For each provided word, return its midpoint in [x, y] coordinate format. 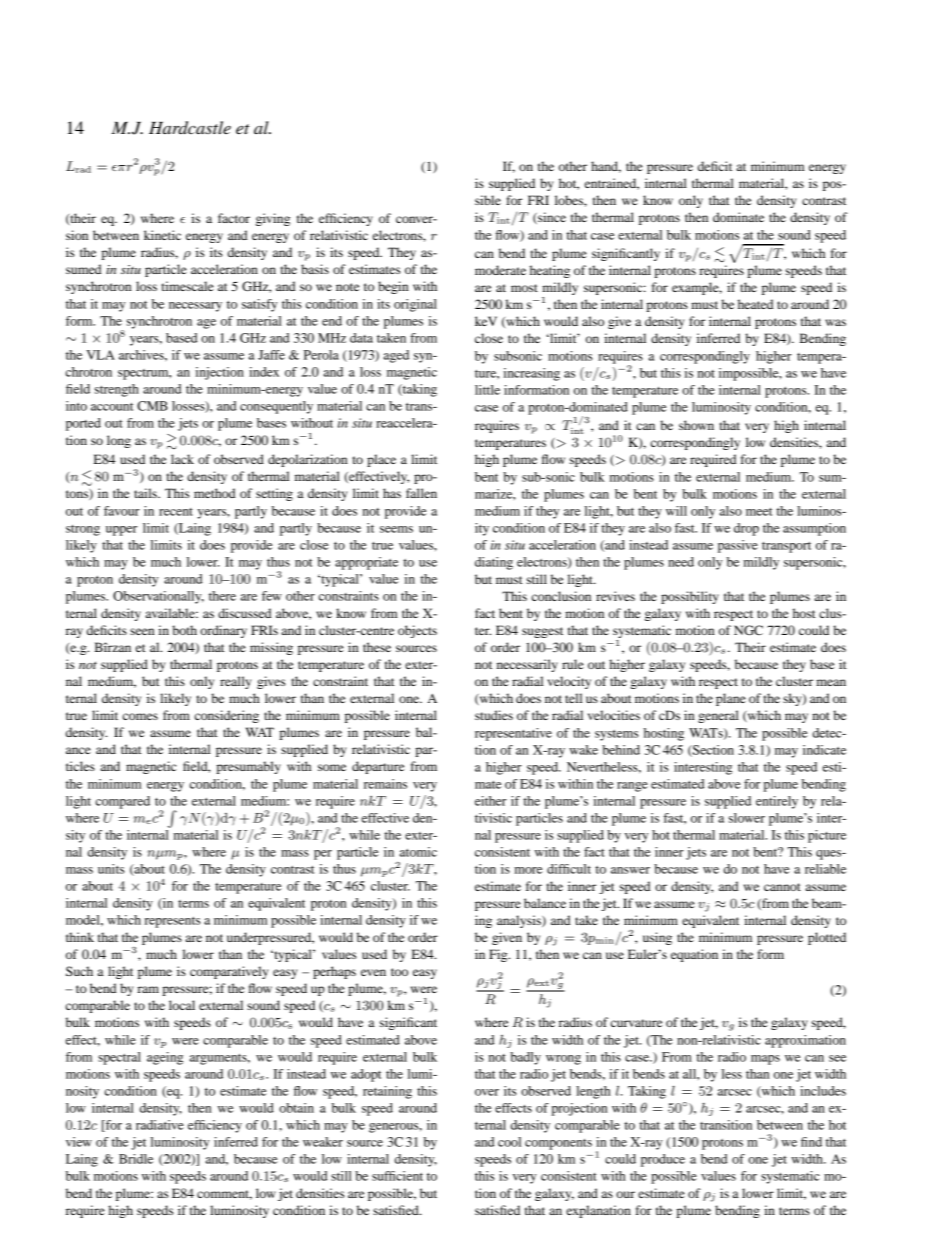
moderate [500, 270]
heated [755, 304]
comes [140, 716]
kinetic [162, 235]
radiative [160, 1125]
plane [731, 699]
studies [494, 715]
